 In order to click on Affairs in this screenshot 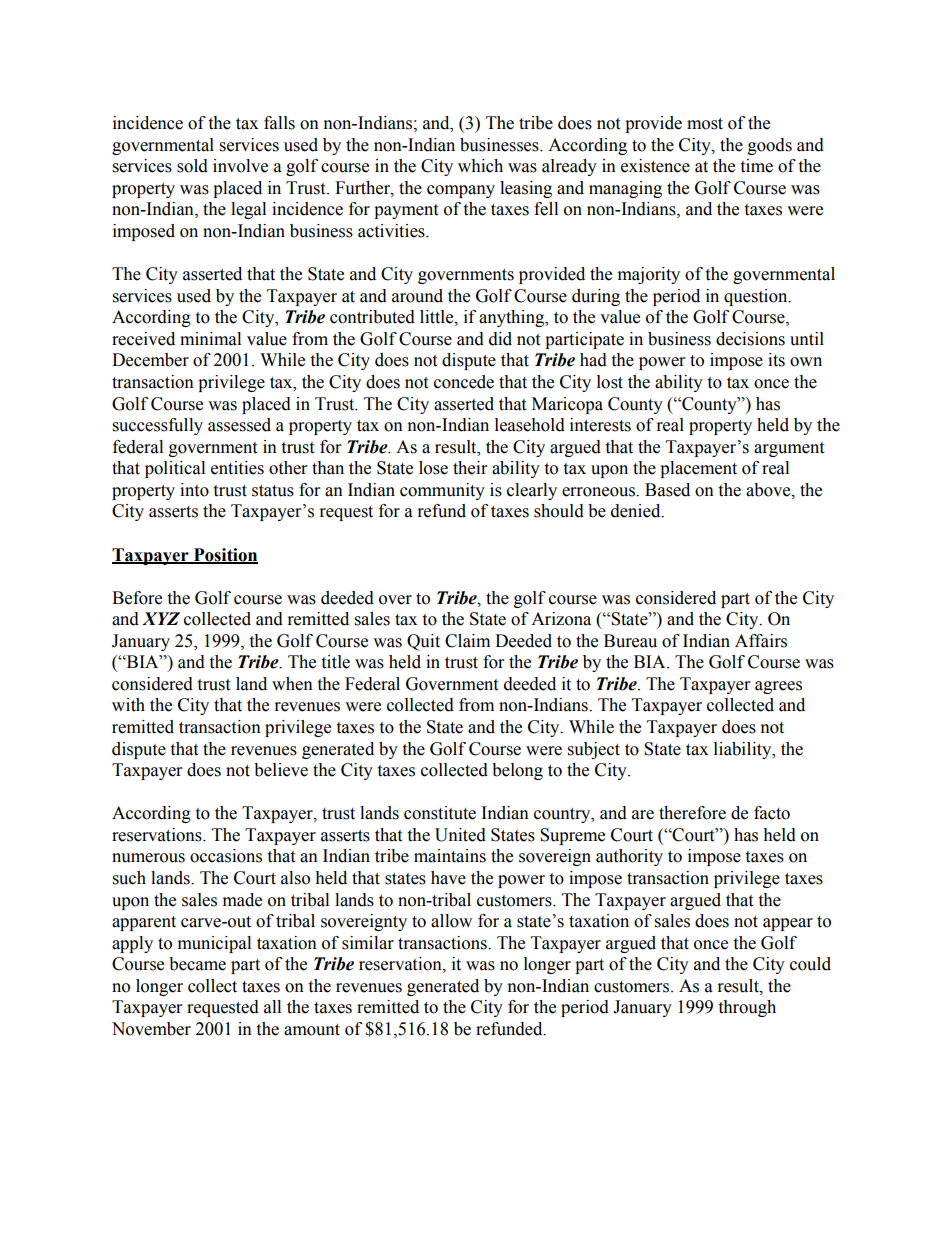, I will do `click(761, 641)`.
